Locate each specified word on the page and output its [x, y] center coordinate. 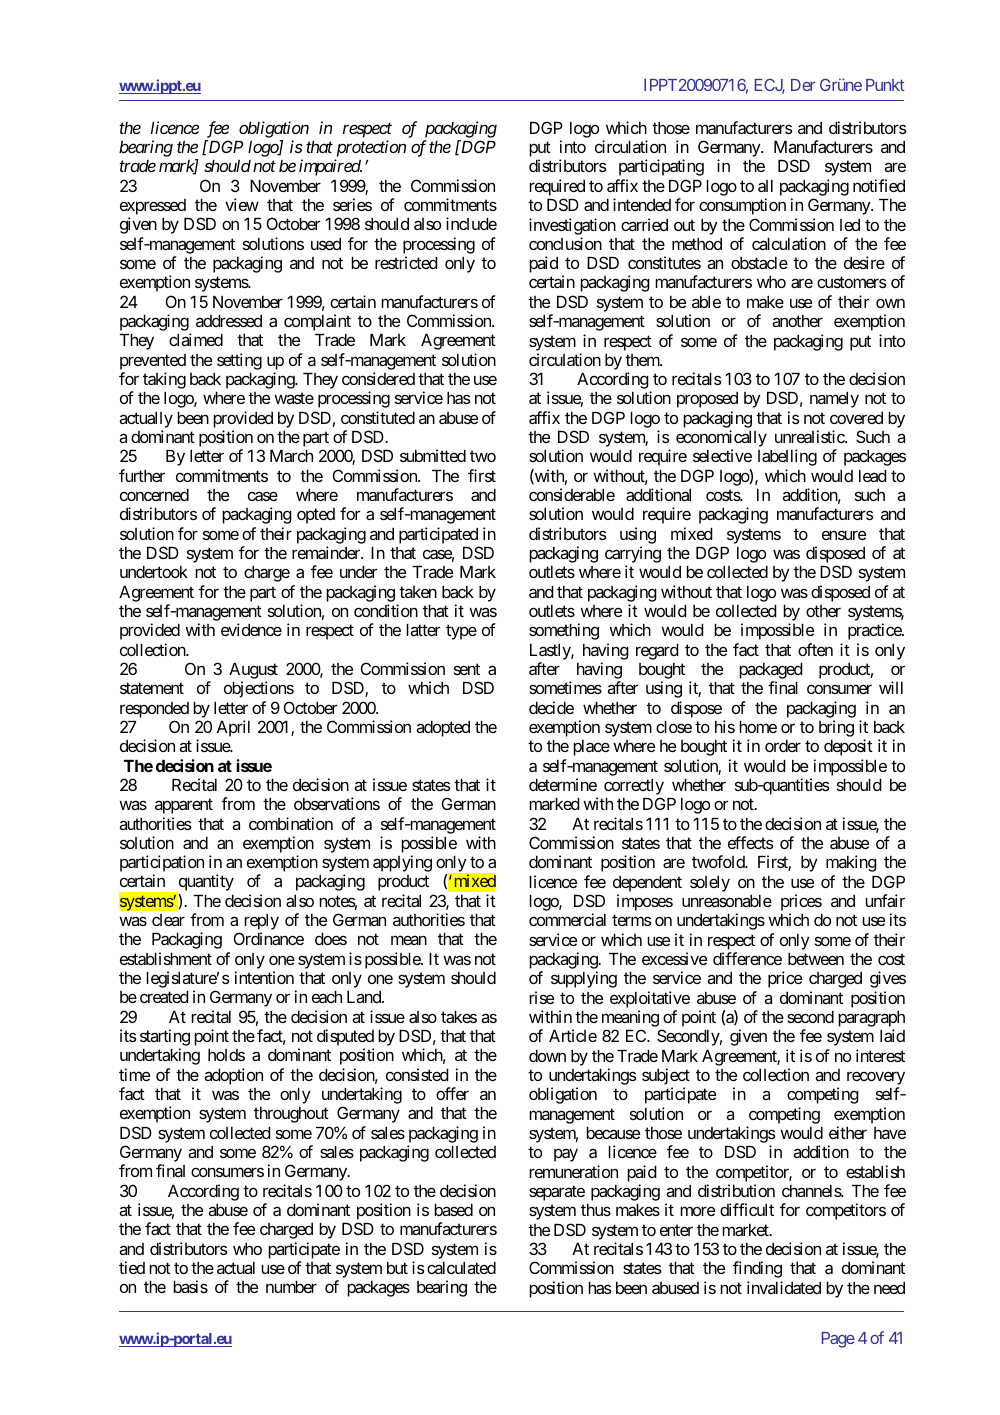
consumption [742, 206]
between [816, 959]
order [783, 746]
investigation [572, 226]
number [291, 1287]
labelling [787, 457]
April [233, 728]
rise [541, 997]
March [291, 456]
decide [551, 707]
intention [264, 977]
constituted [378, 417]
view [242, 204]
